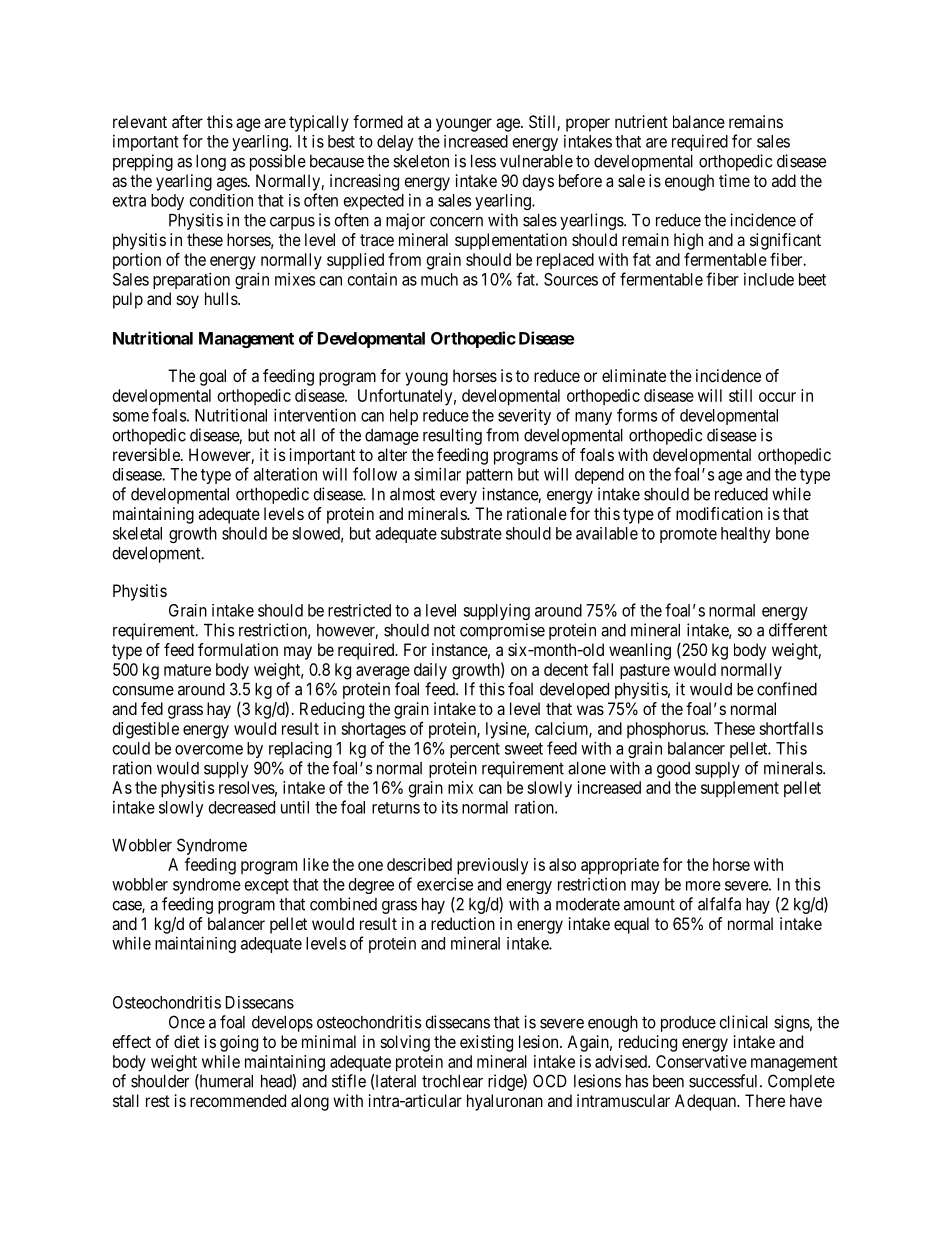  Describe the element at coordinates (439, 279) in the screenshot. I see `much` at that location.
